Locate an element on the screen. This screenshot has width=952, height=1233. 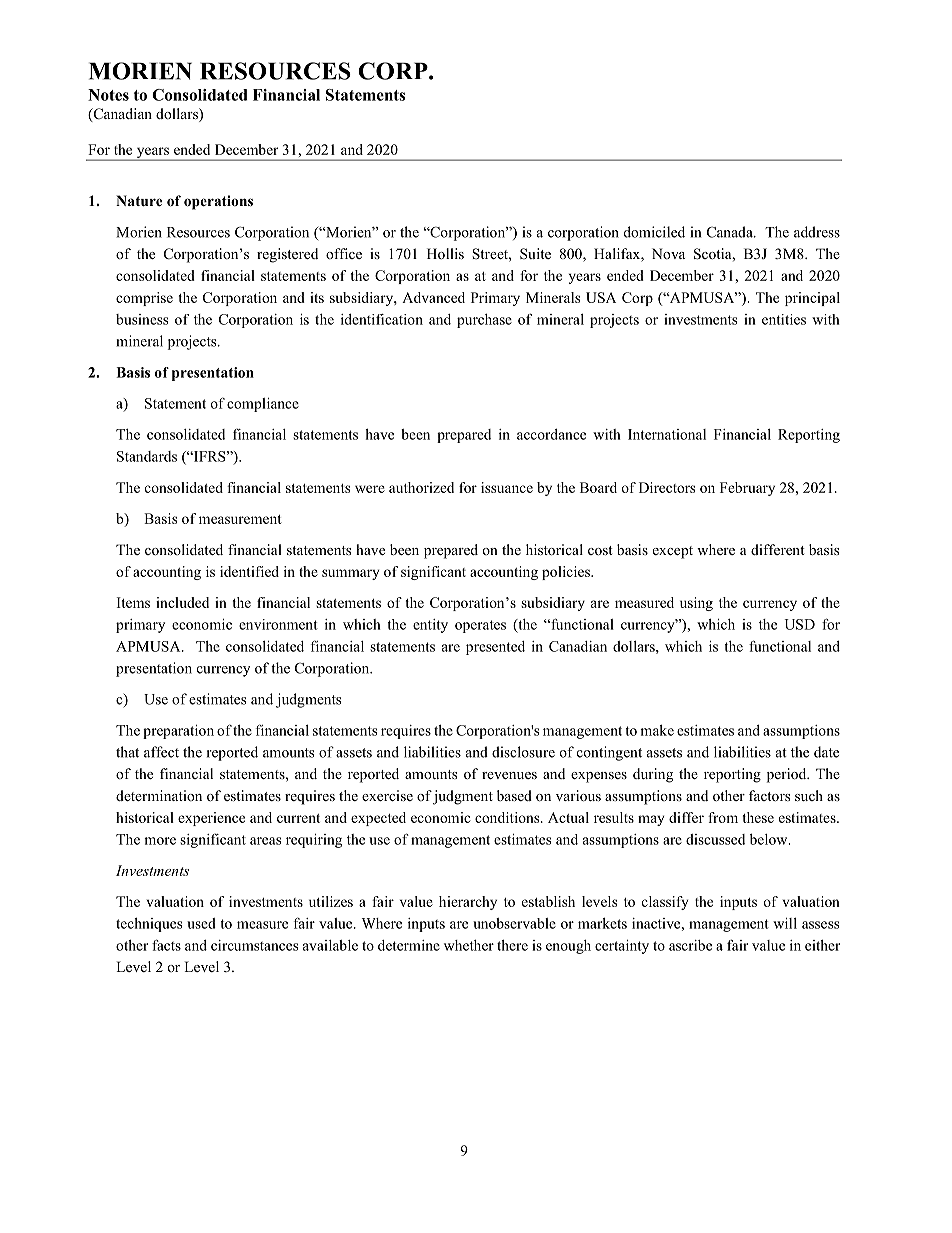
disclosure is located at coordinates (523, 752).
